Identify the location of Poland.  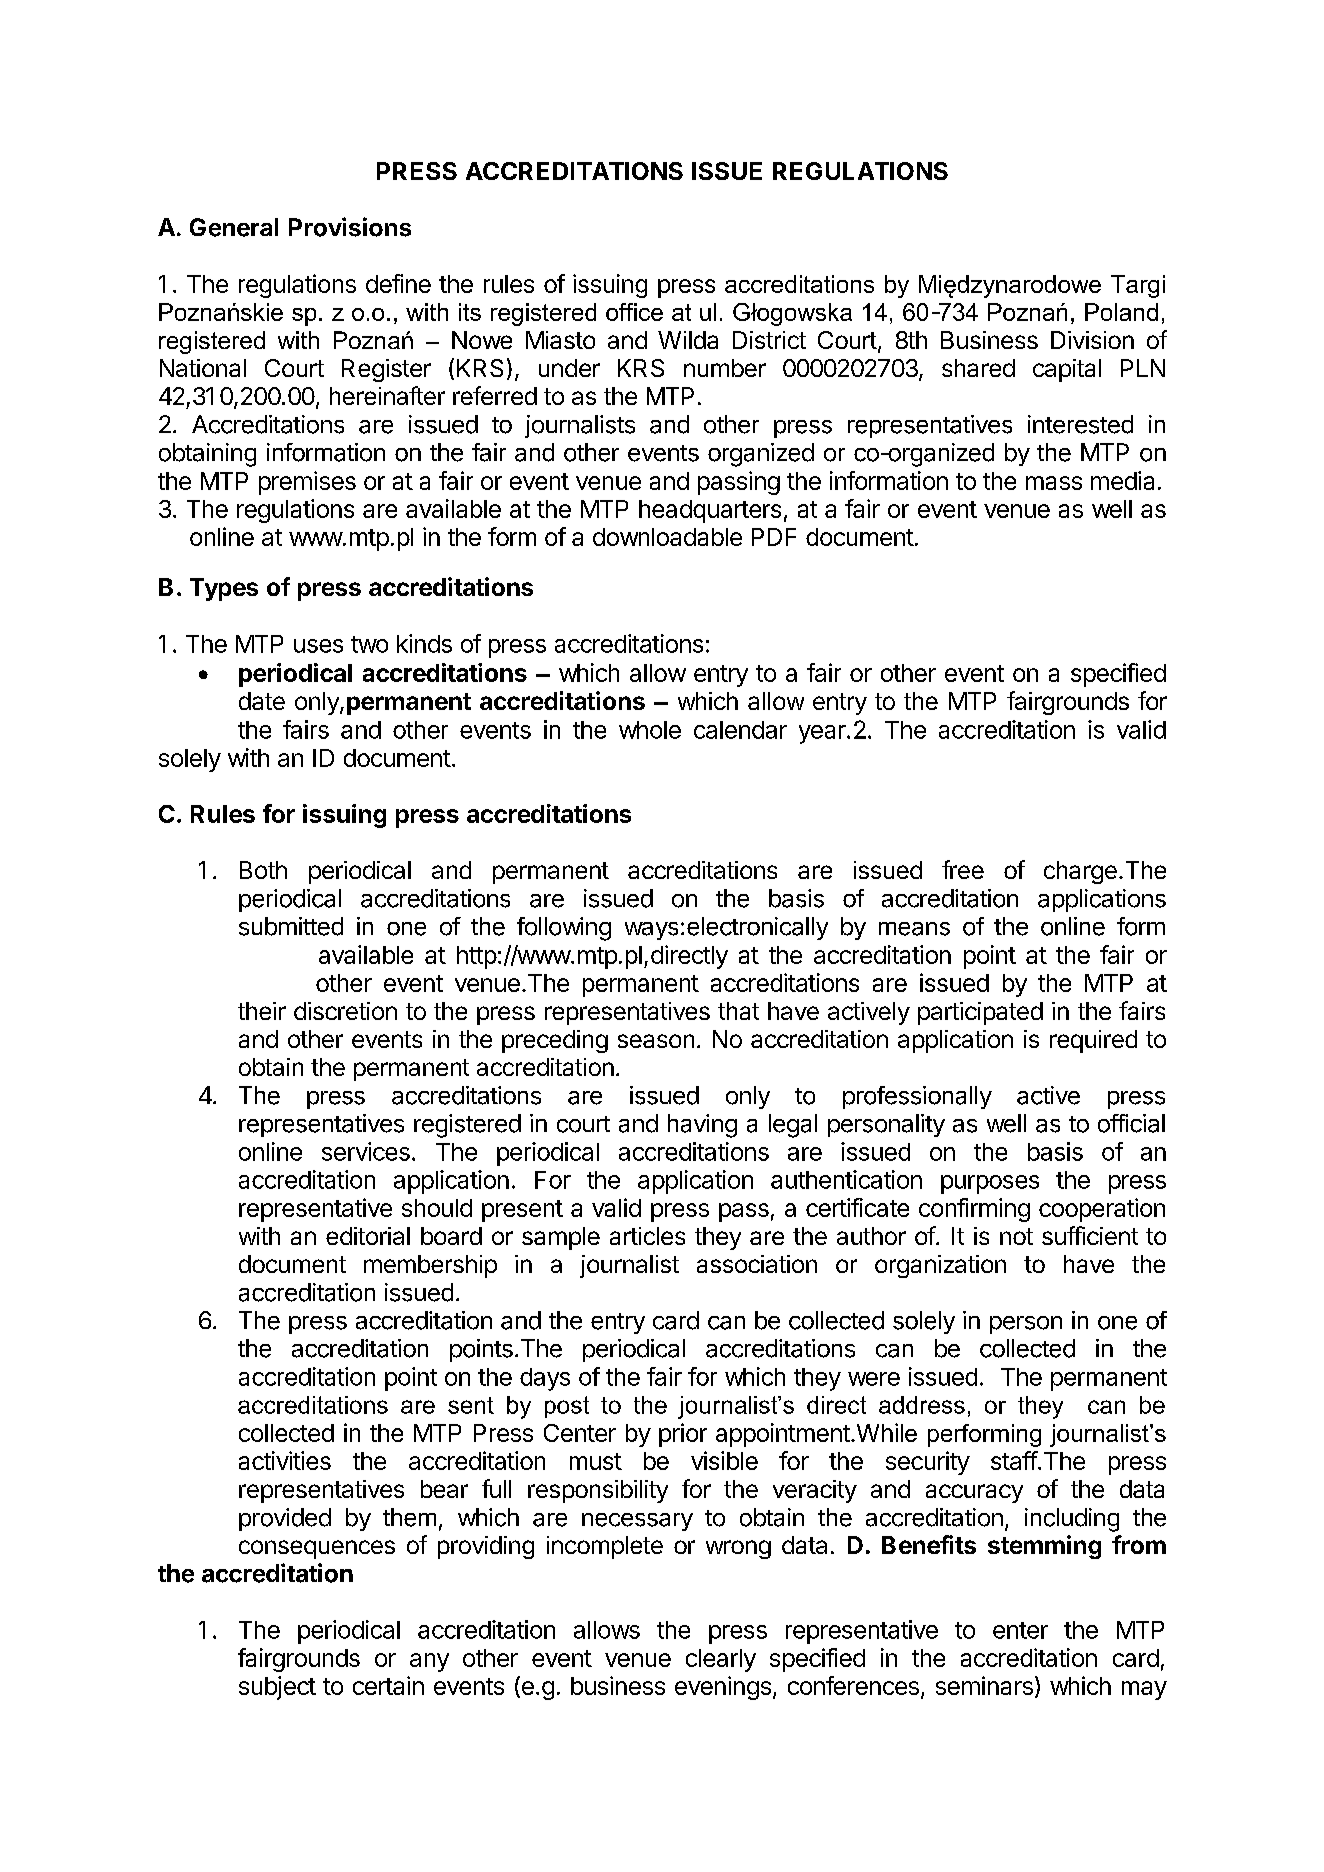
(1121, 312).
